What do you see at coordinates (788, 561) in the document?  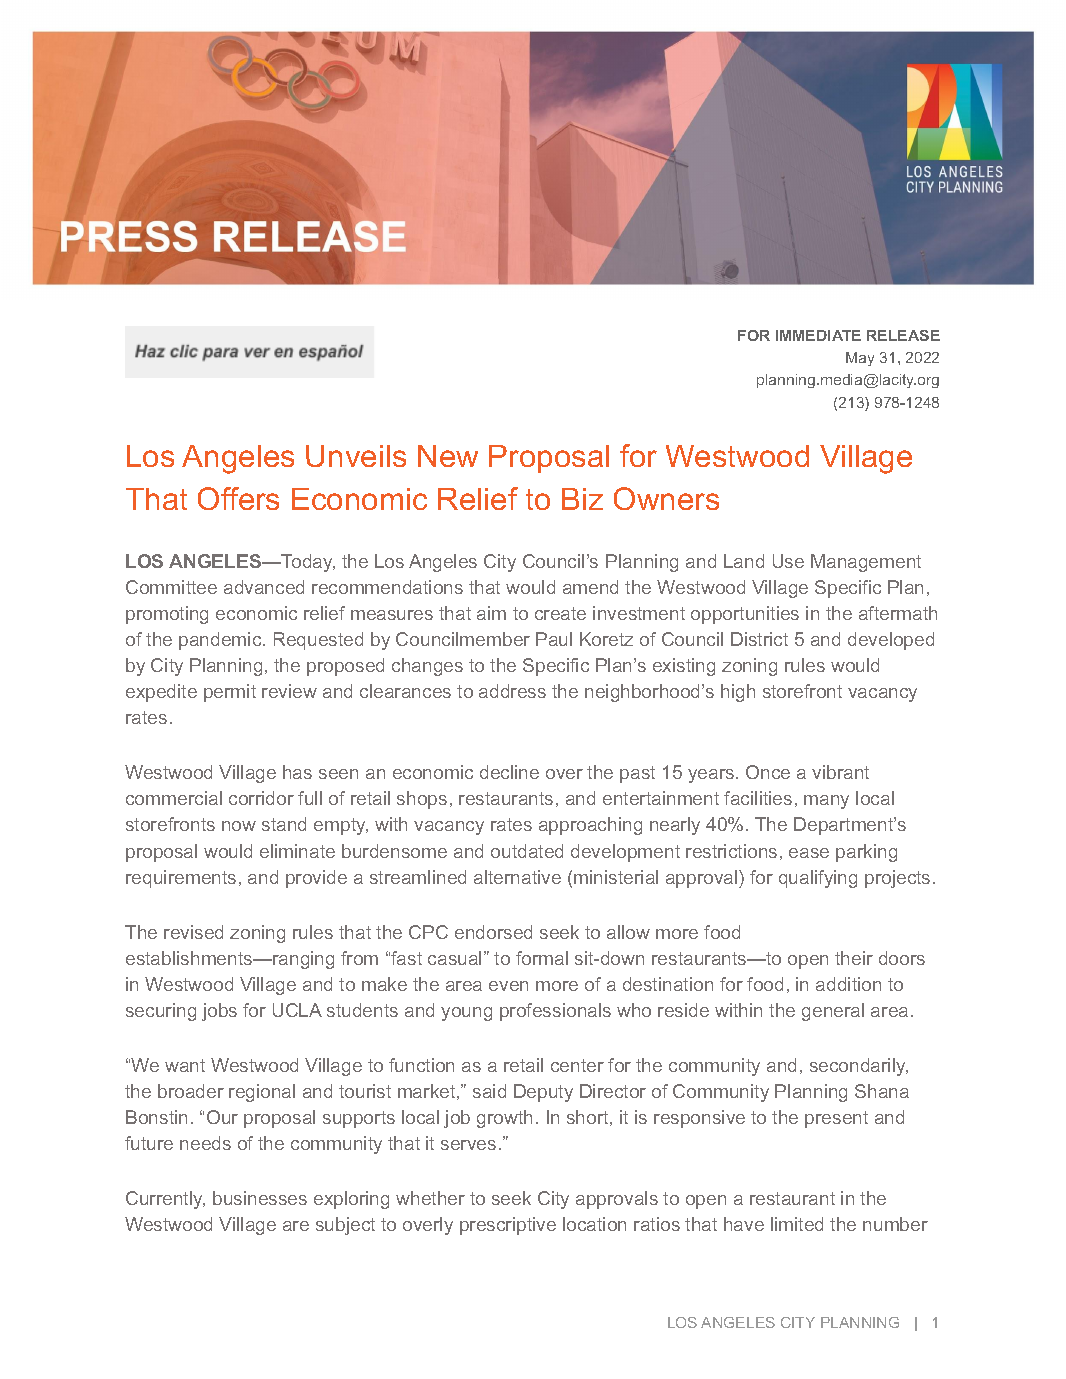 I see `Use` at bounding box center [788, 561].
